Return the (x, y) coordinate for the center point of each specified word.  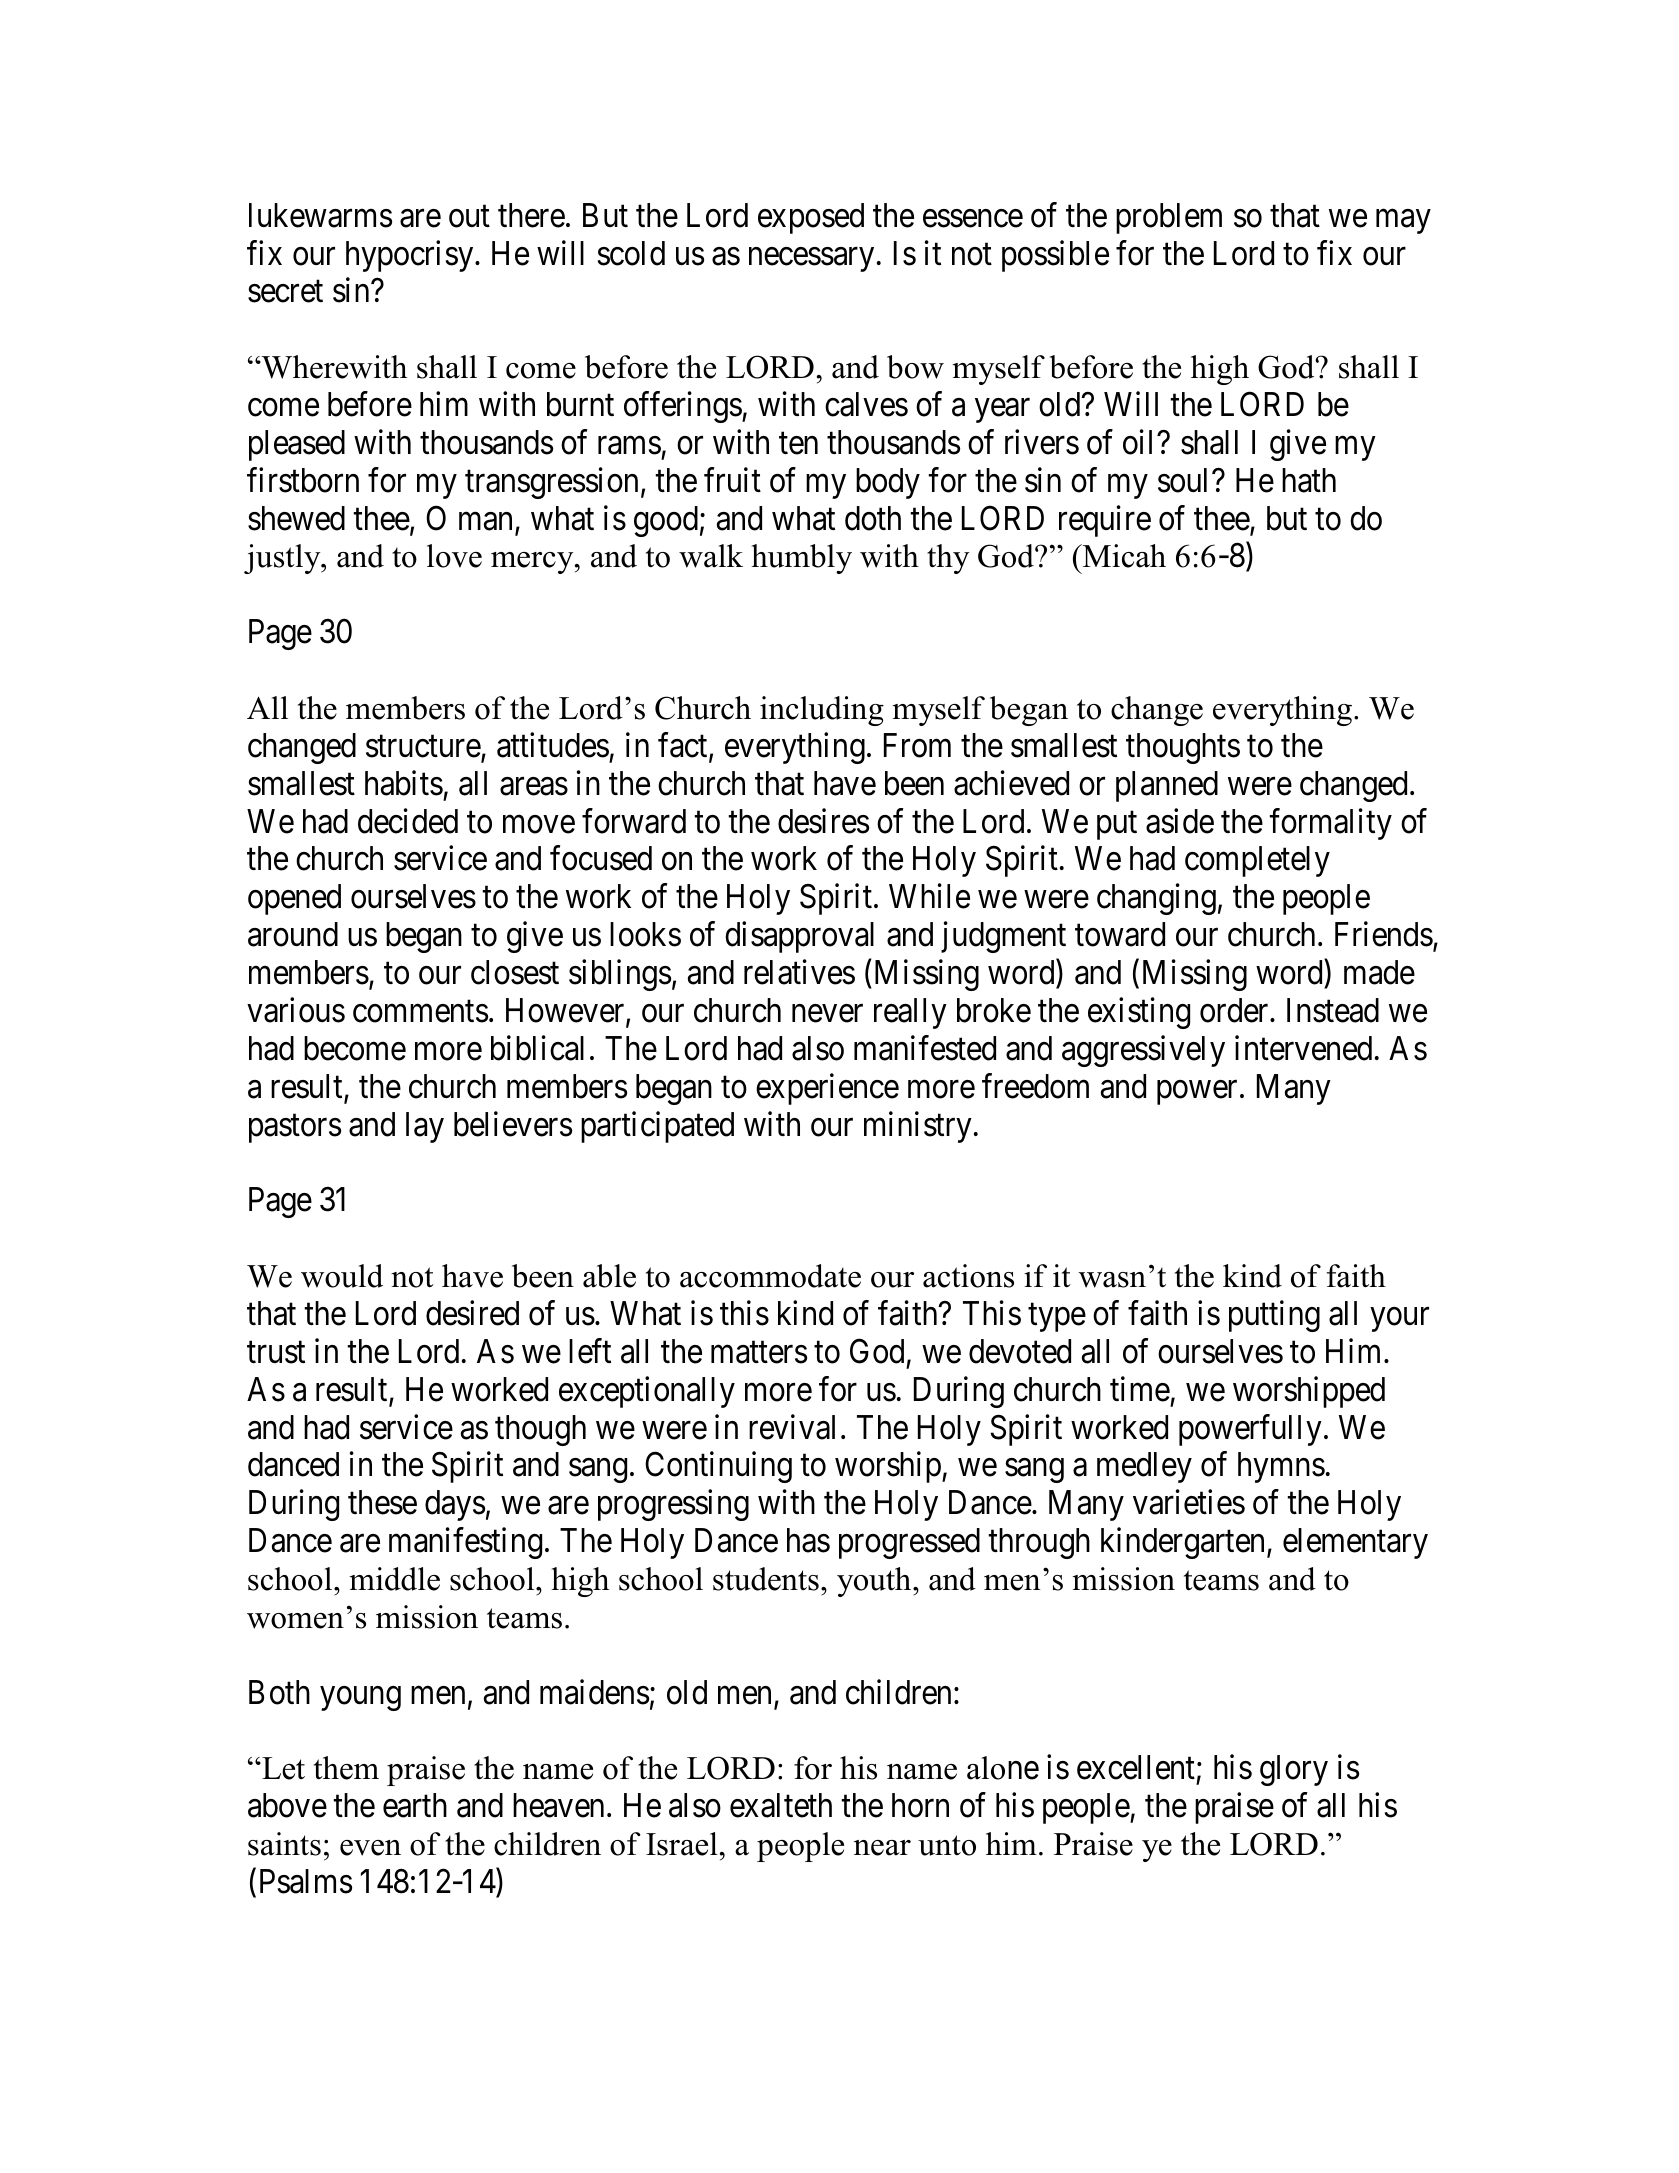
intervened (1303, 1048)
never (827, 1014)
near (882, 1848)
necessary (811, 259)
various (296, 1010)
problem (1169, 218)
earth (415, 1805)
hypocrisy (411, 256)
